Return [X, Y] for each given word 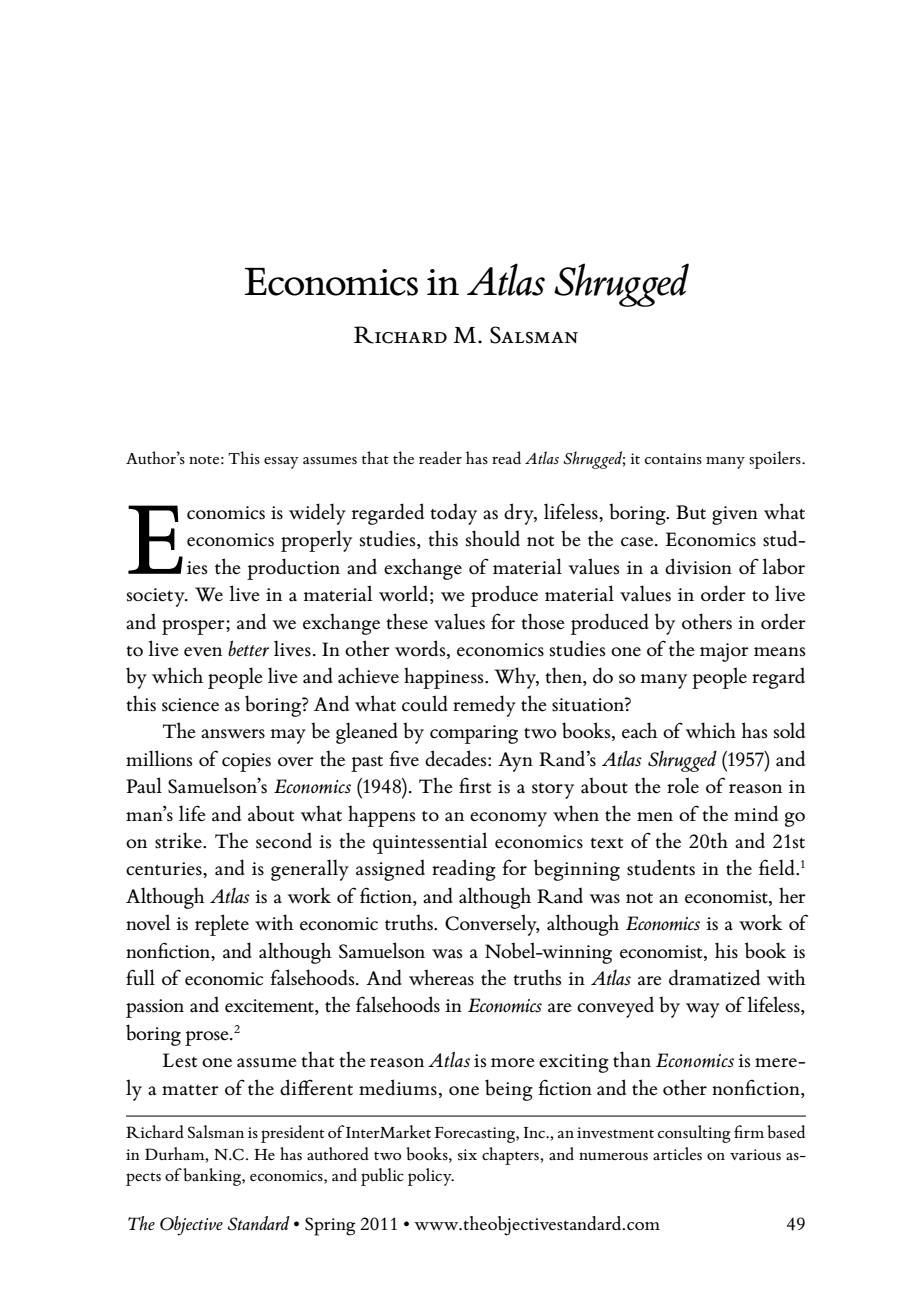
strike [179, 840]
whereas [441, 977]
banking [213, 1177]
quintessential [430, 843]
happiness [445, 678]
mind [756, 813]
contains [673, 458]
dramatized [714, 977]
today [453, 514]
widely [317, 514]
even [203, 652]
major [724, 652]
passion [155, 1008]
